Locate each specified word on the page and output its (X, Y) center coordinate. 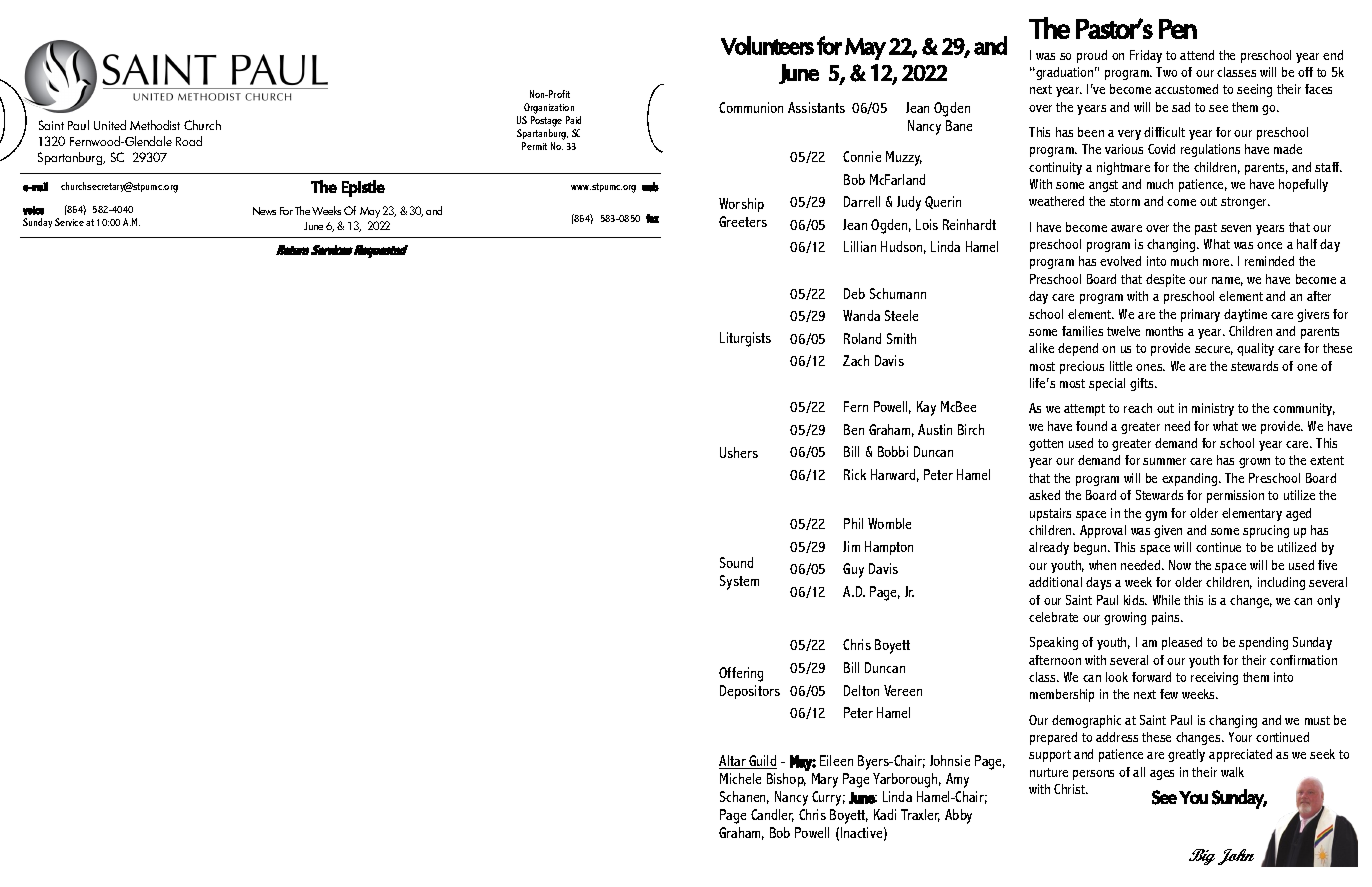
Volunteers (767, 45)
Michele (740, 778)
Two (1166, 72)
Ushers (739, 452)
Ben (854, 429)
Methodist (155, 125)
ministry (1213, 409)
